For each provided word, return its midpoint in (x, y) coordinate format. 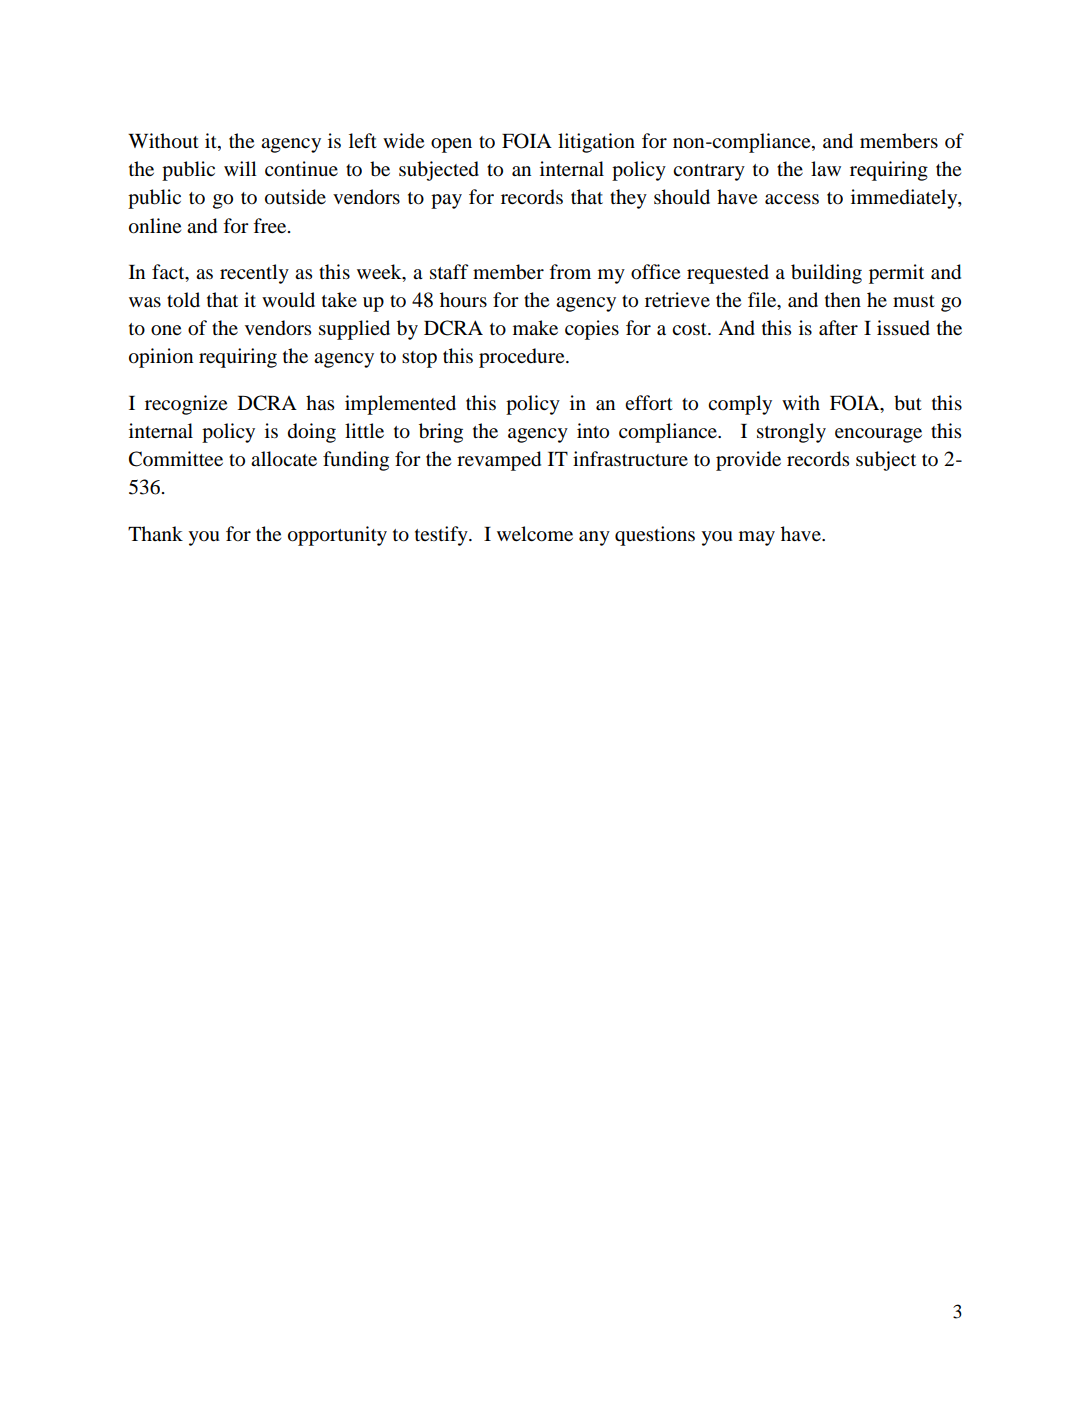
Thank (155, 534)
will (240, 168)
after (838, 327)
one (166, 330)
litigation (596, 143)
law (826, 169)
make (535, 328)
